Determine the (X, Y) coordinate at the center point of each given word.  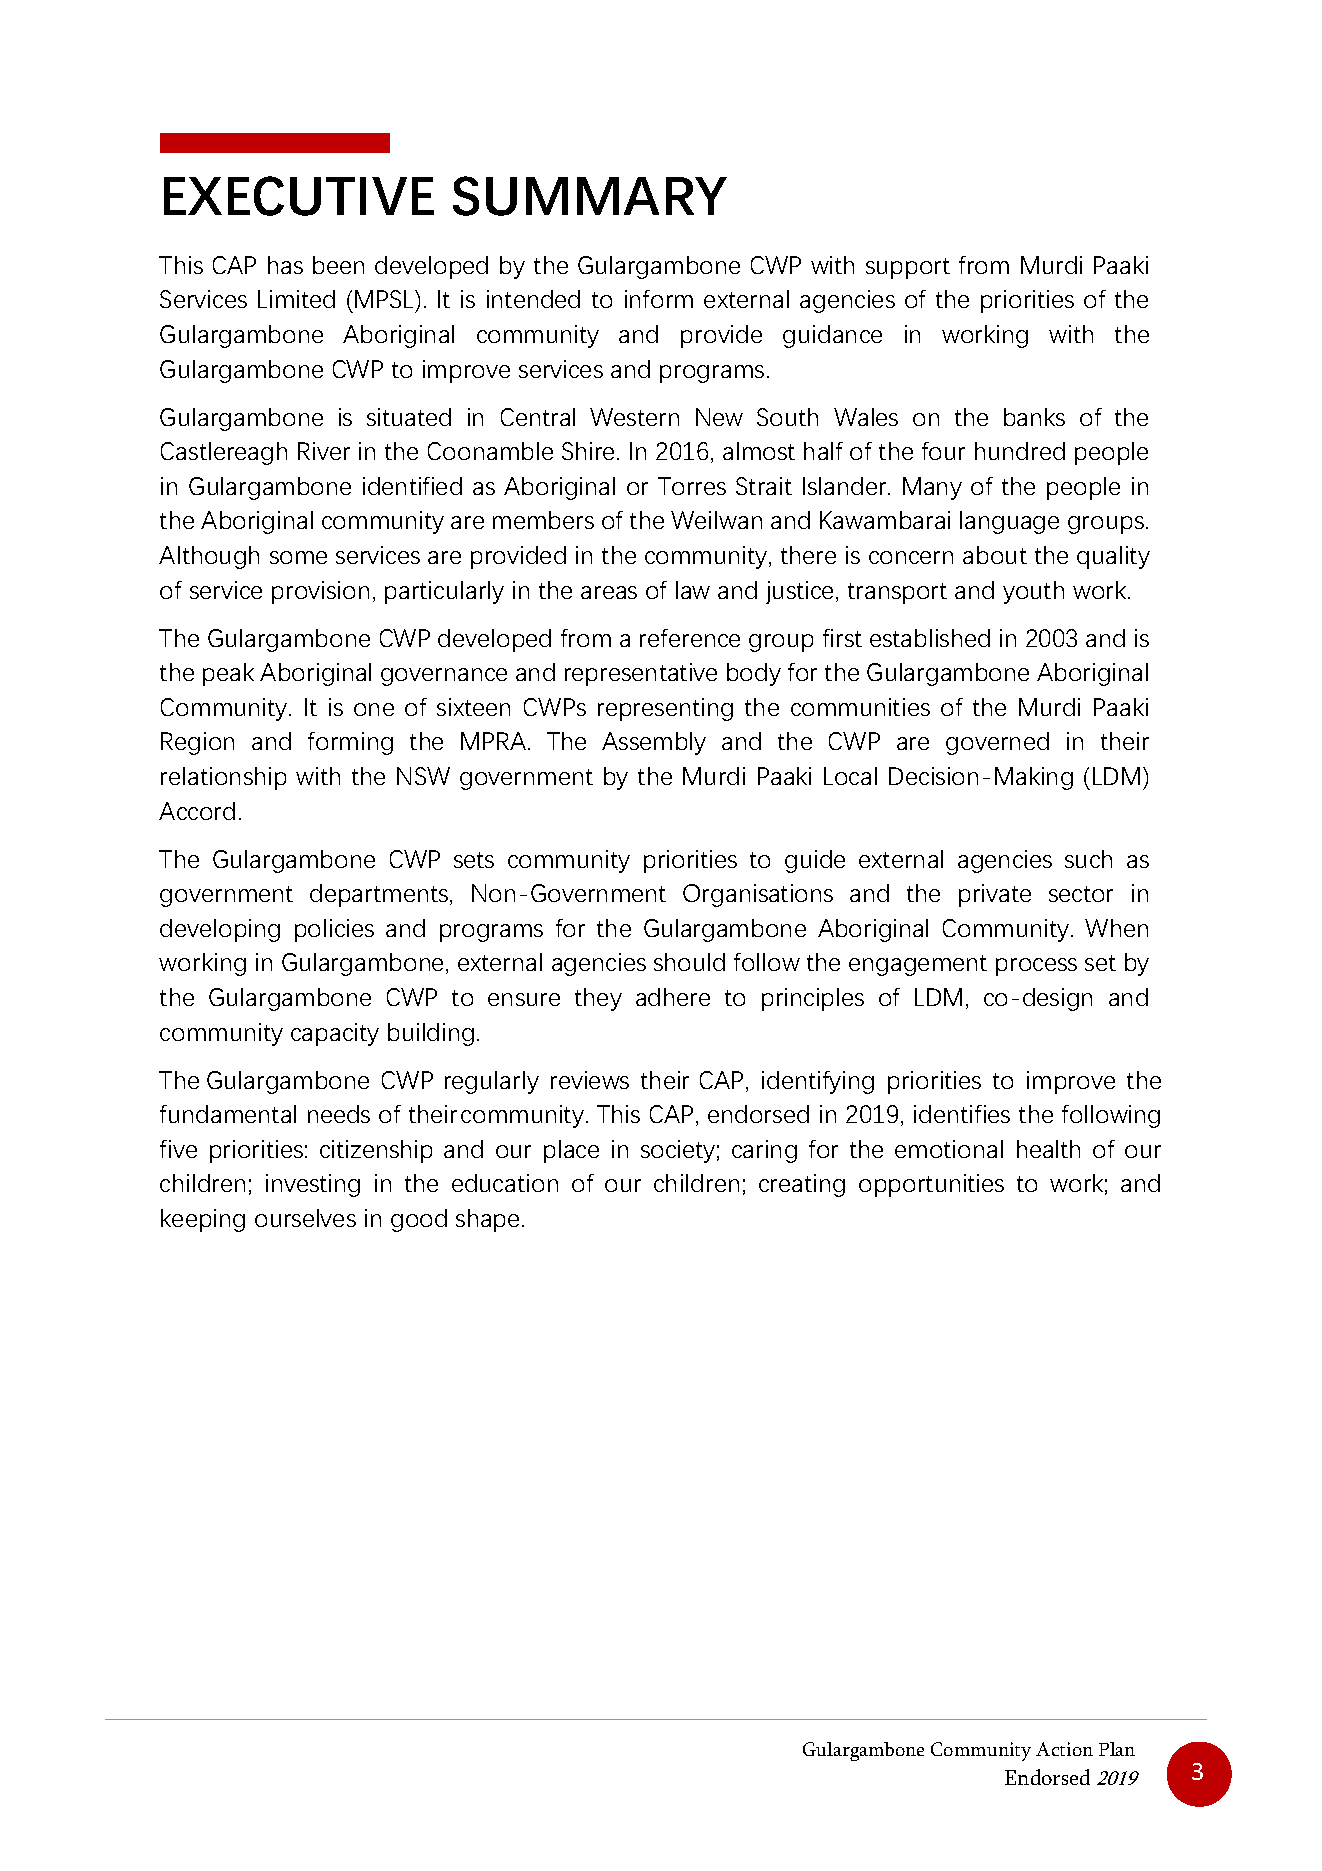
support (908, 268)
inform (659, 299)
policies (334, 930)
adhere (673, 997)
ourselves (305, 1218)
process (1036, 967)
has (285, 265)
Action (1064, 1749)
